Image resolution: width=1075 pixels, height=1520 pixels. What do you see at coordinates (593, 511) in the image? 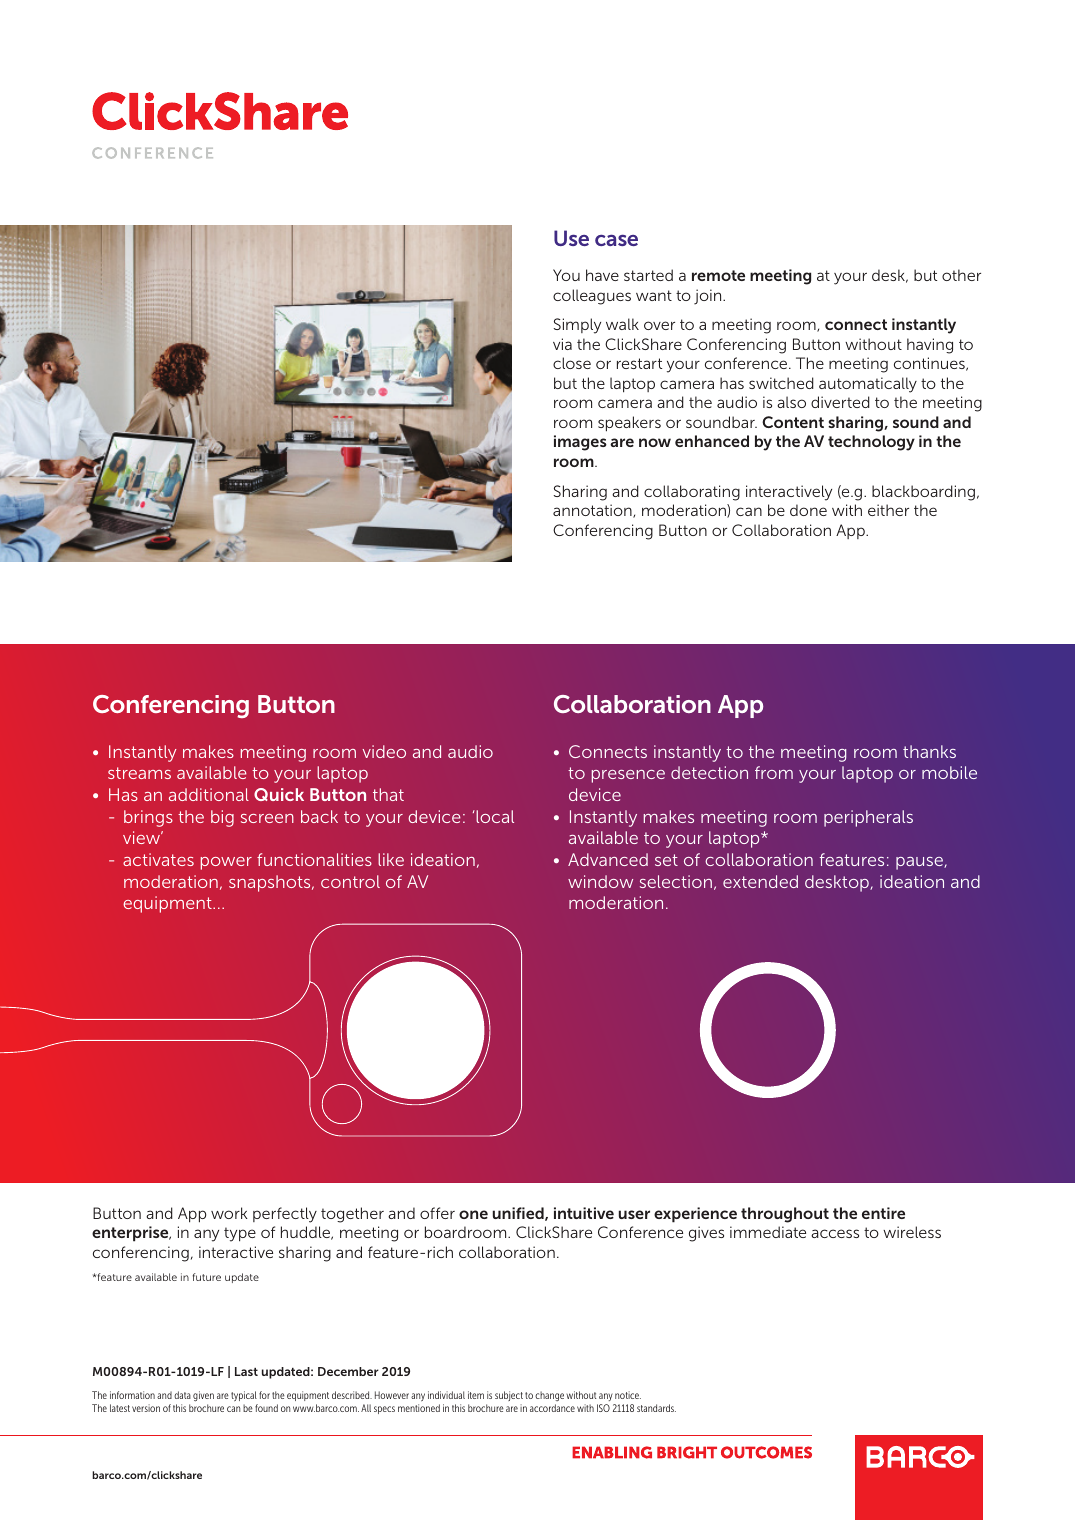
I see `annotation` at bounding box center [593, 511].
